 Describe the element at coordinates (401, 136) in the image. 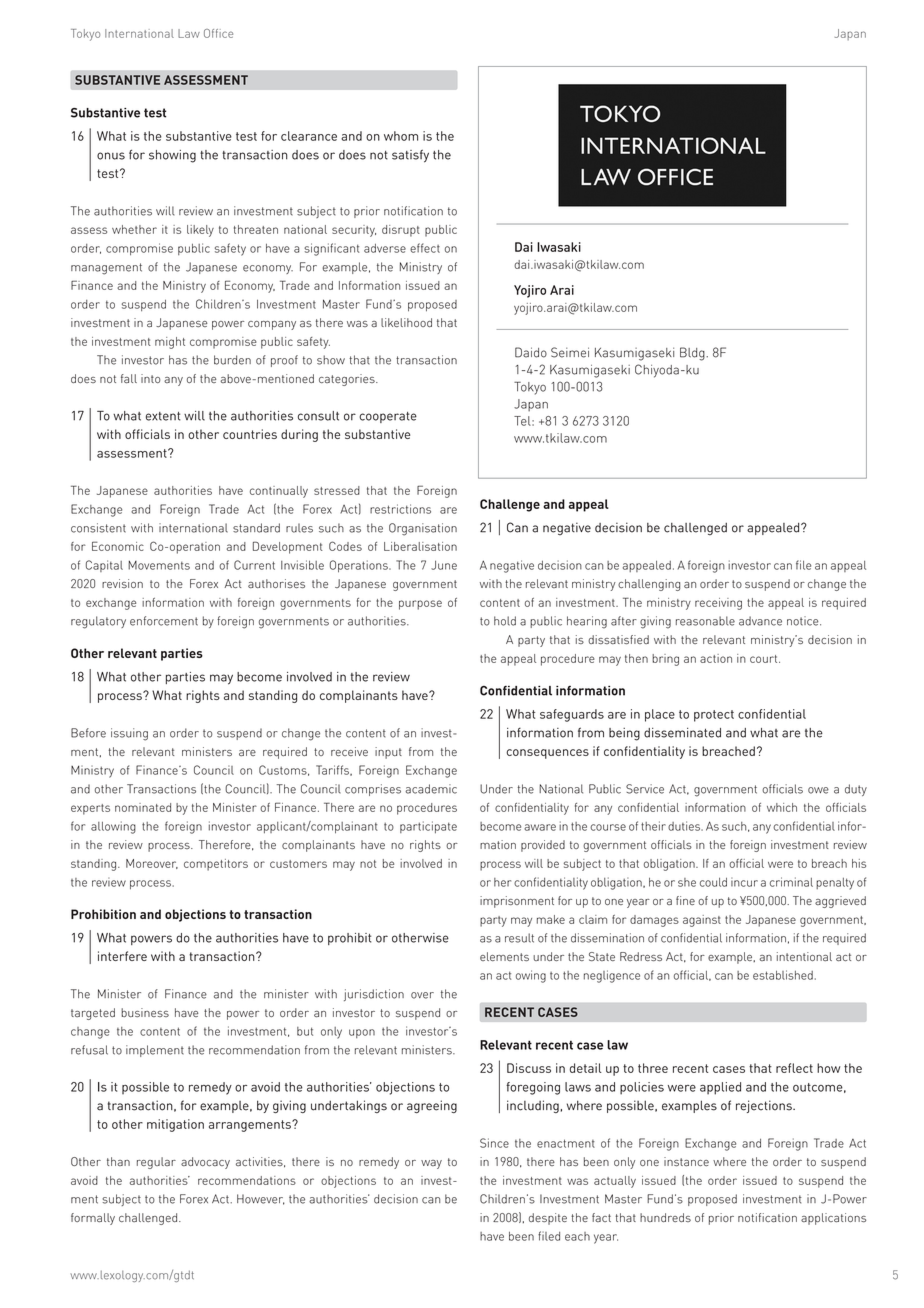

I see `whom` at that location.
